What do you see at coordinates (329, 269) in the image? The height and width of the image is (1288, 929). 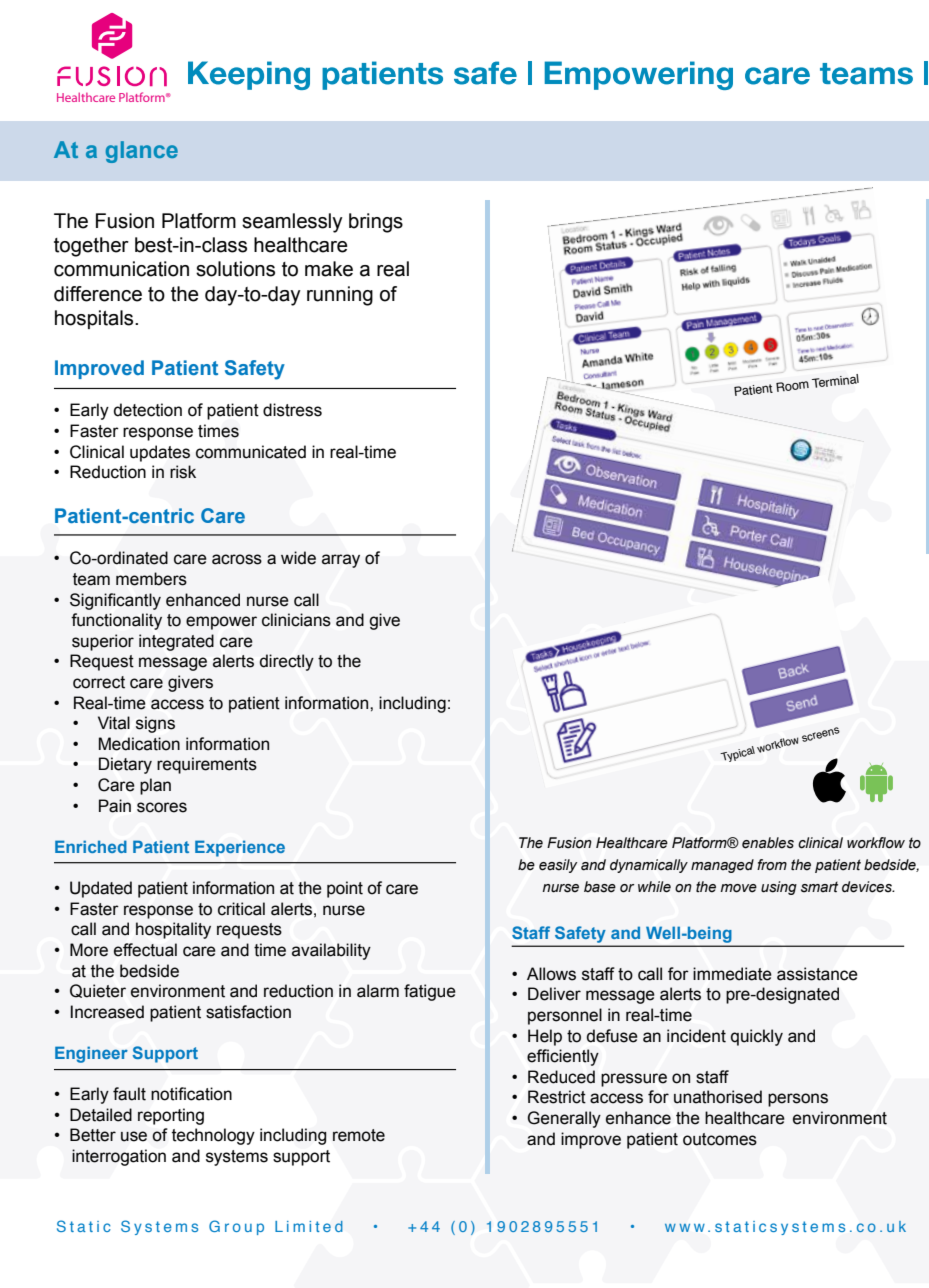 I see `make` at bounding box center [329, 269].
